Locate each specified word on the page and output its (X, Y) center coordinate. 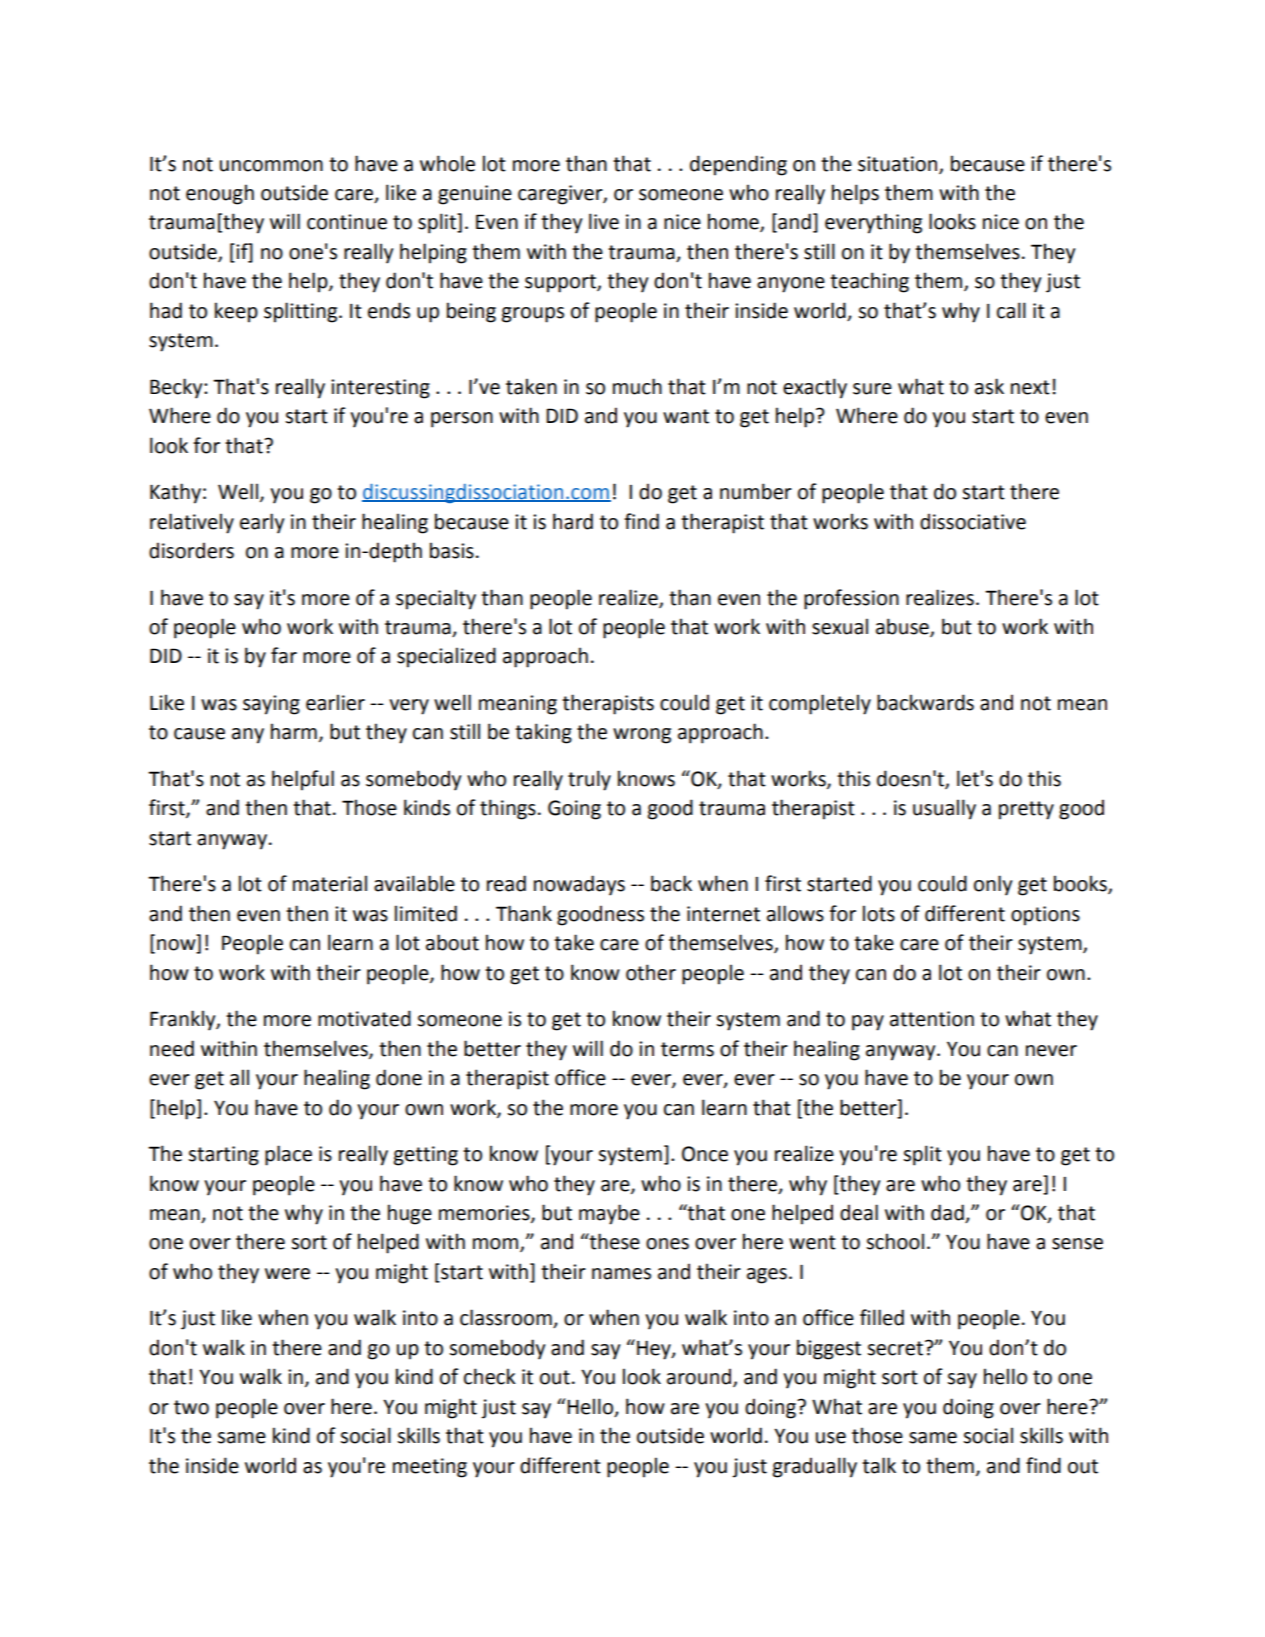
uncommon (271, 166)
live (604, 221)
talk (879, 1465)
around (700, 1377)
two (191, 1407)
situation (899, 164)
